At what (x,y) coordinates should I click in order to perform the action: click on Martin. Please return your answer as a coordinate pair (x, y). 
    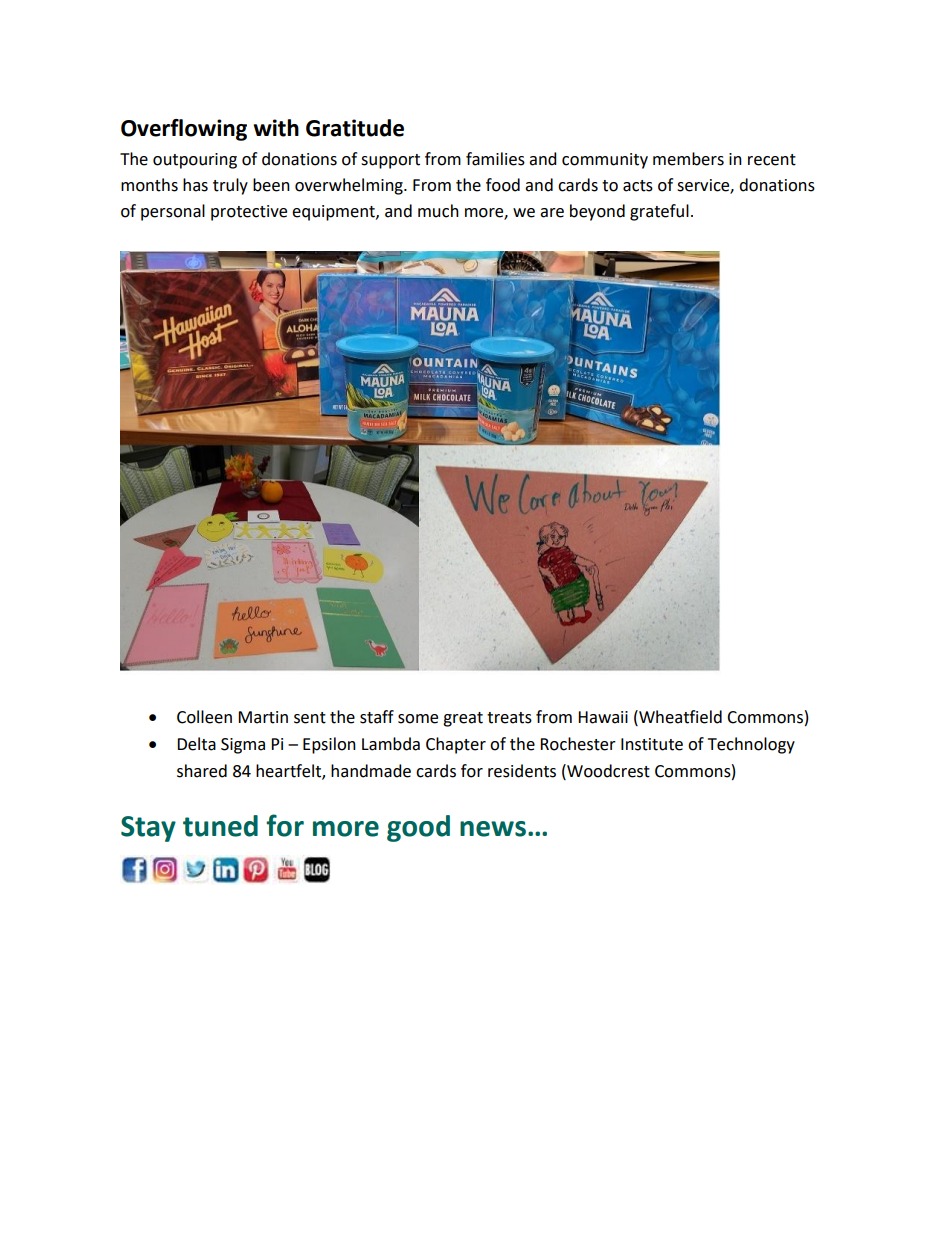
    Looking at the image, I should click on (263, 717).
